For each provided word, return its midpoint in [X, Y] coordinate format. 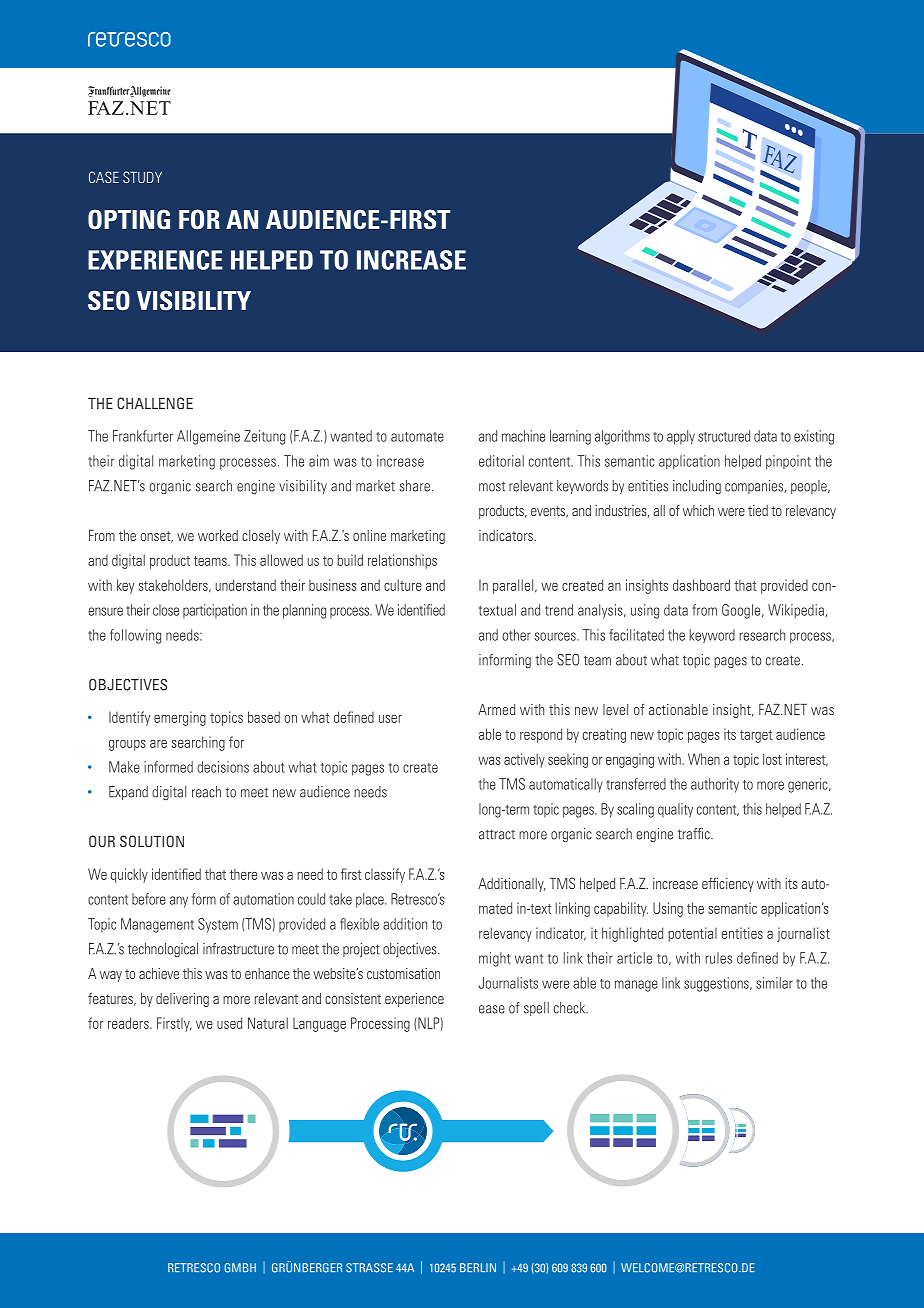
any [179, 902]
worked [218, 535]
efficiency [728, 885]
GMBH [240, 1268]
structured [724, 436]
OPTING [129, 219]
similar [774, 983]
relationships [402, 561]
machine [523, 436]
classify [385, 875]
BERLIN [478, 1267]
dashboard [701, 585]
